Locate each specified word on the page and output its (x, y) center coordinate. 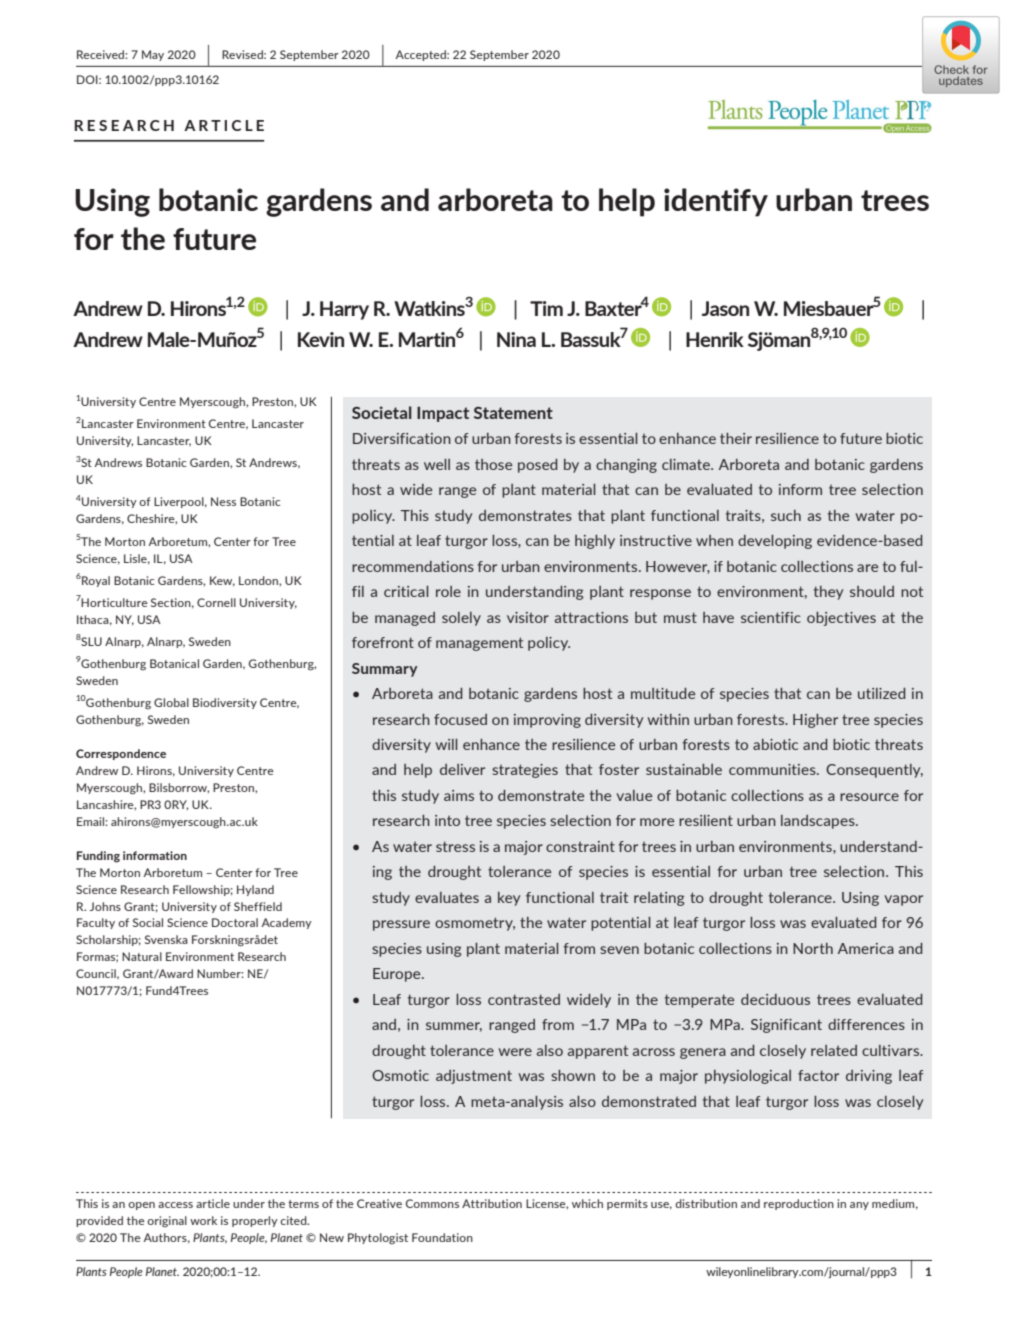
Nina (516, 339)
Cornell (216, 602)
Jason (725, 308)
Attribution (492, 1203)
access (175, 1205)
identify (716, 202)
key (509, 899)
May (153, 55)
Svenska (166, 939)
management (479, 644)
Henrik (715, 339)
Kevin (321, 339)
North (813, 948)
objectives (841, 619)
